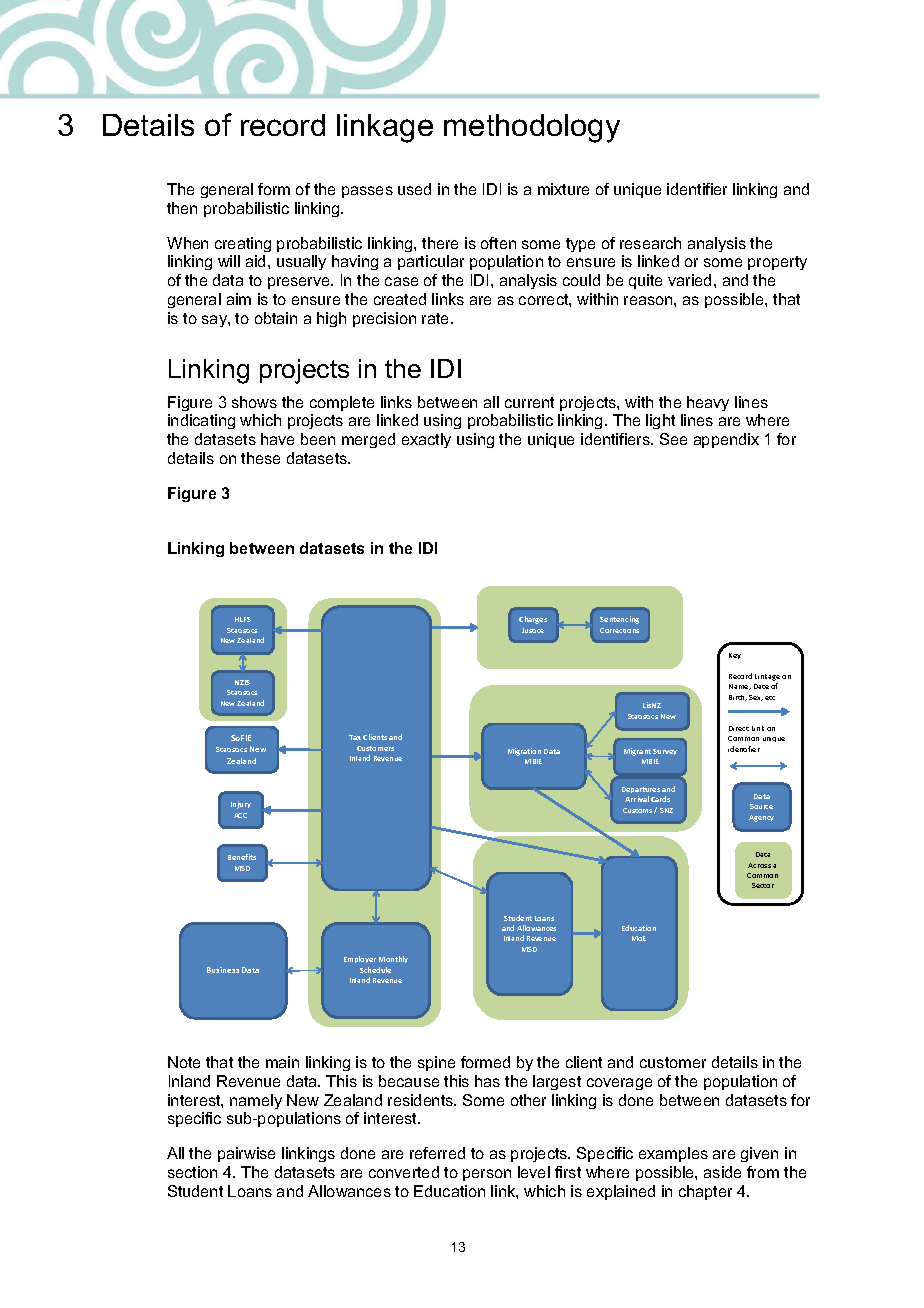 This screenshot has width=924, height=1308. I want to click on methodology, so click(532, 128).
